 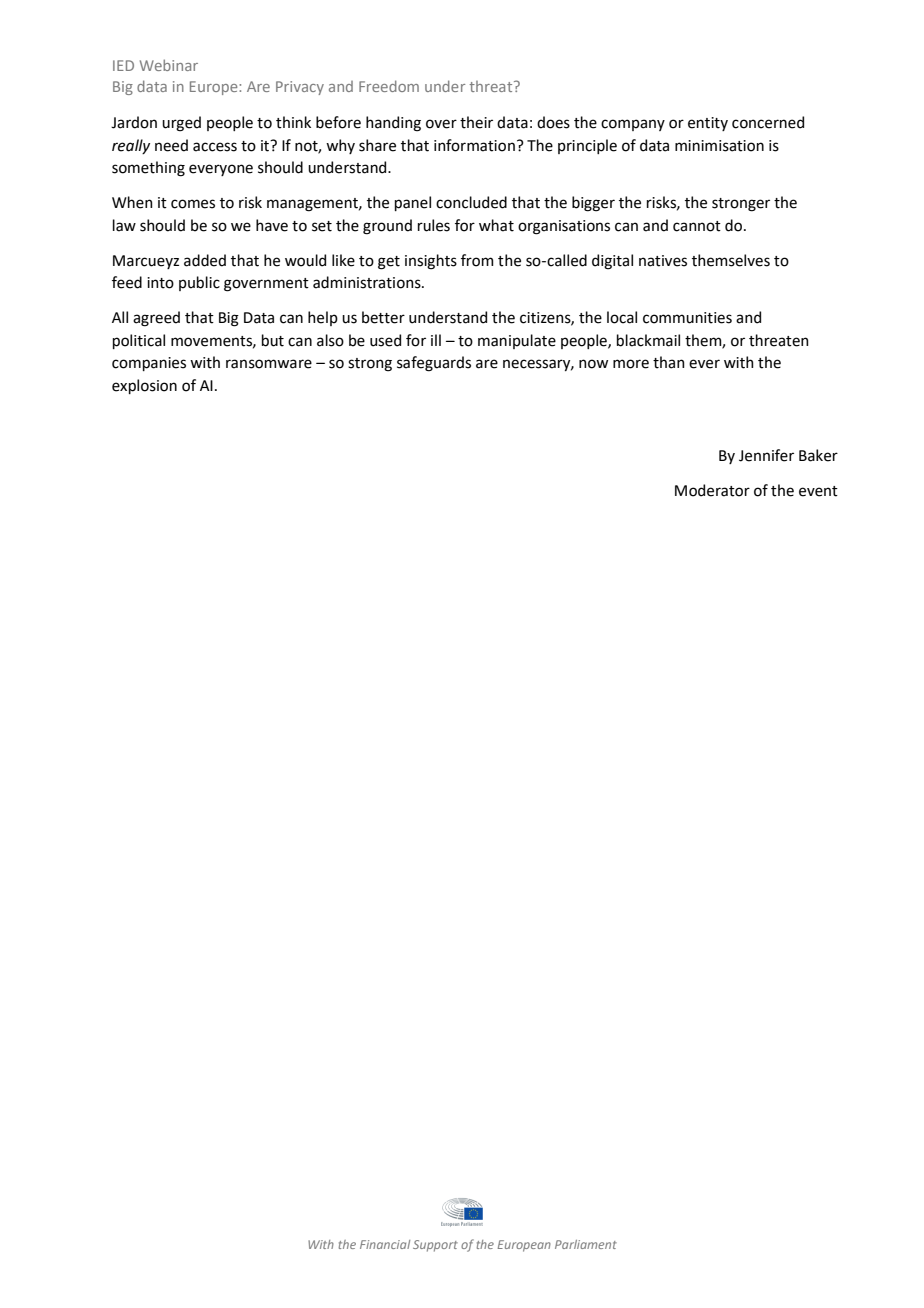 I want to click on Support, so click(x=435, y=1246).
